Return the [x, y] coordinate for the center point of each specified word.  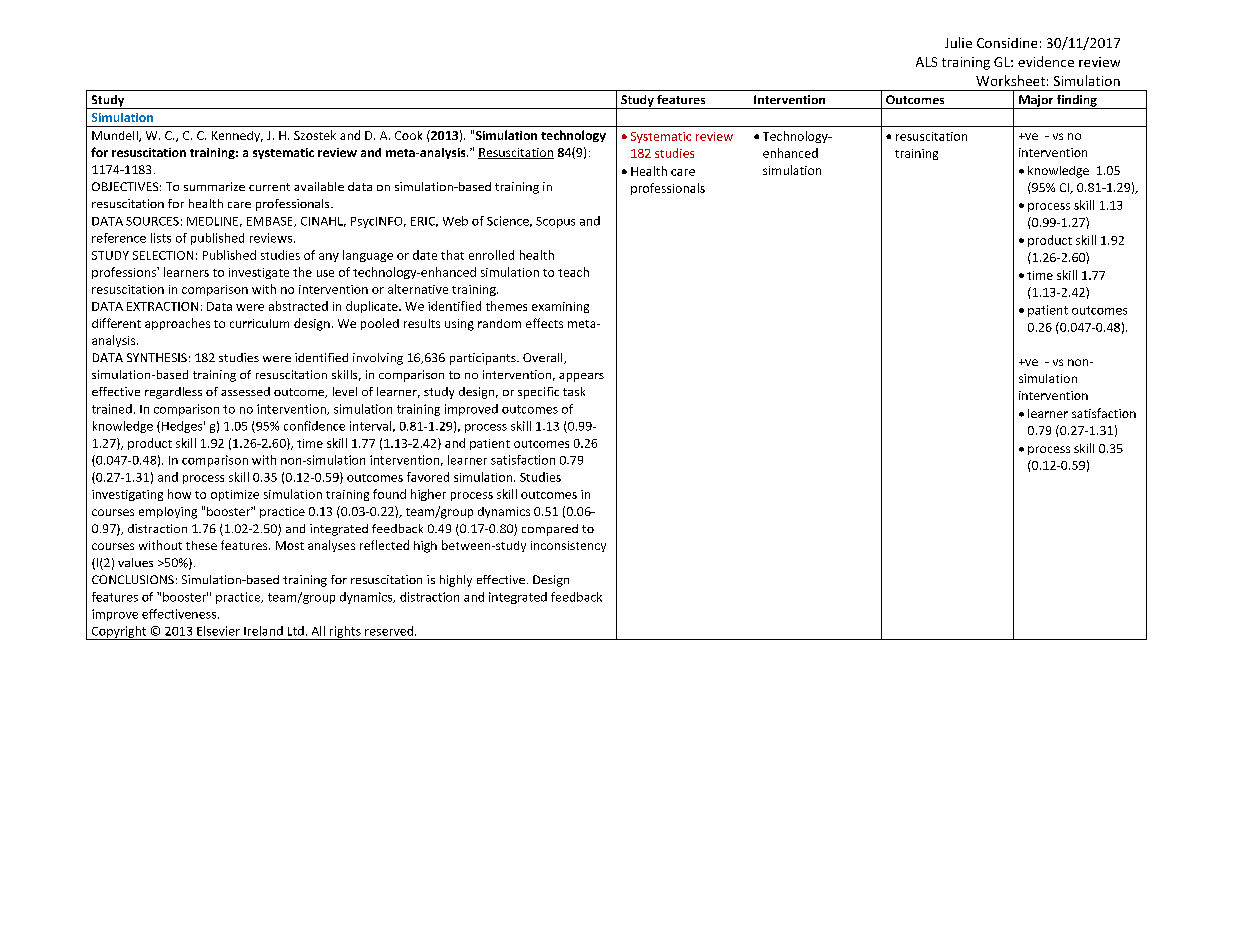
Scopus [555, 222]
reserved [390, 631]
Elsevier [218, 631]
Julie [958, 42]
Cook [408, 135]
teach [573, 272]
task [574, 391]
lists [161, 238]
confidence [314, 426]
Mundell [116, 136]
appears [581, 377]
